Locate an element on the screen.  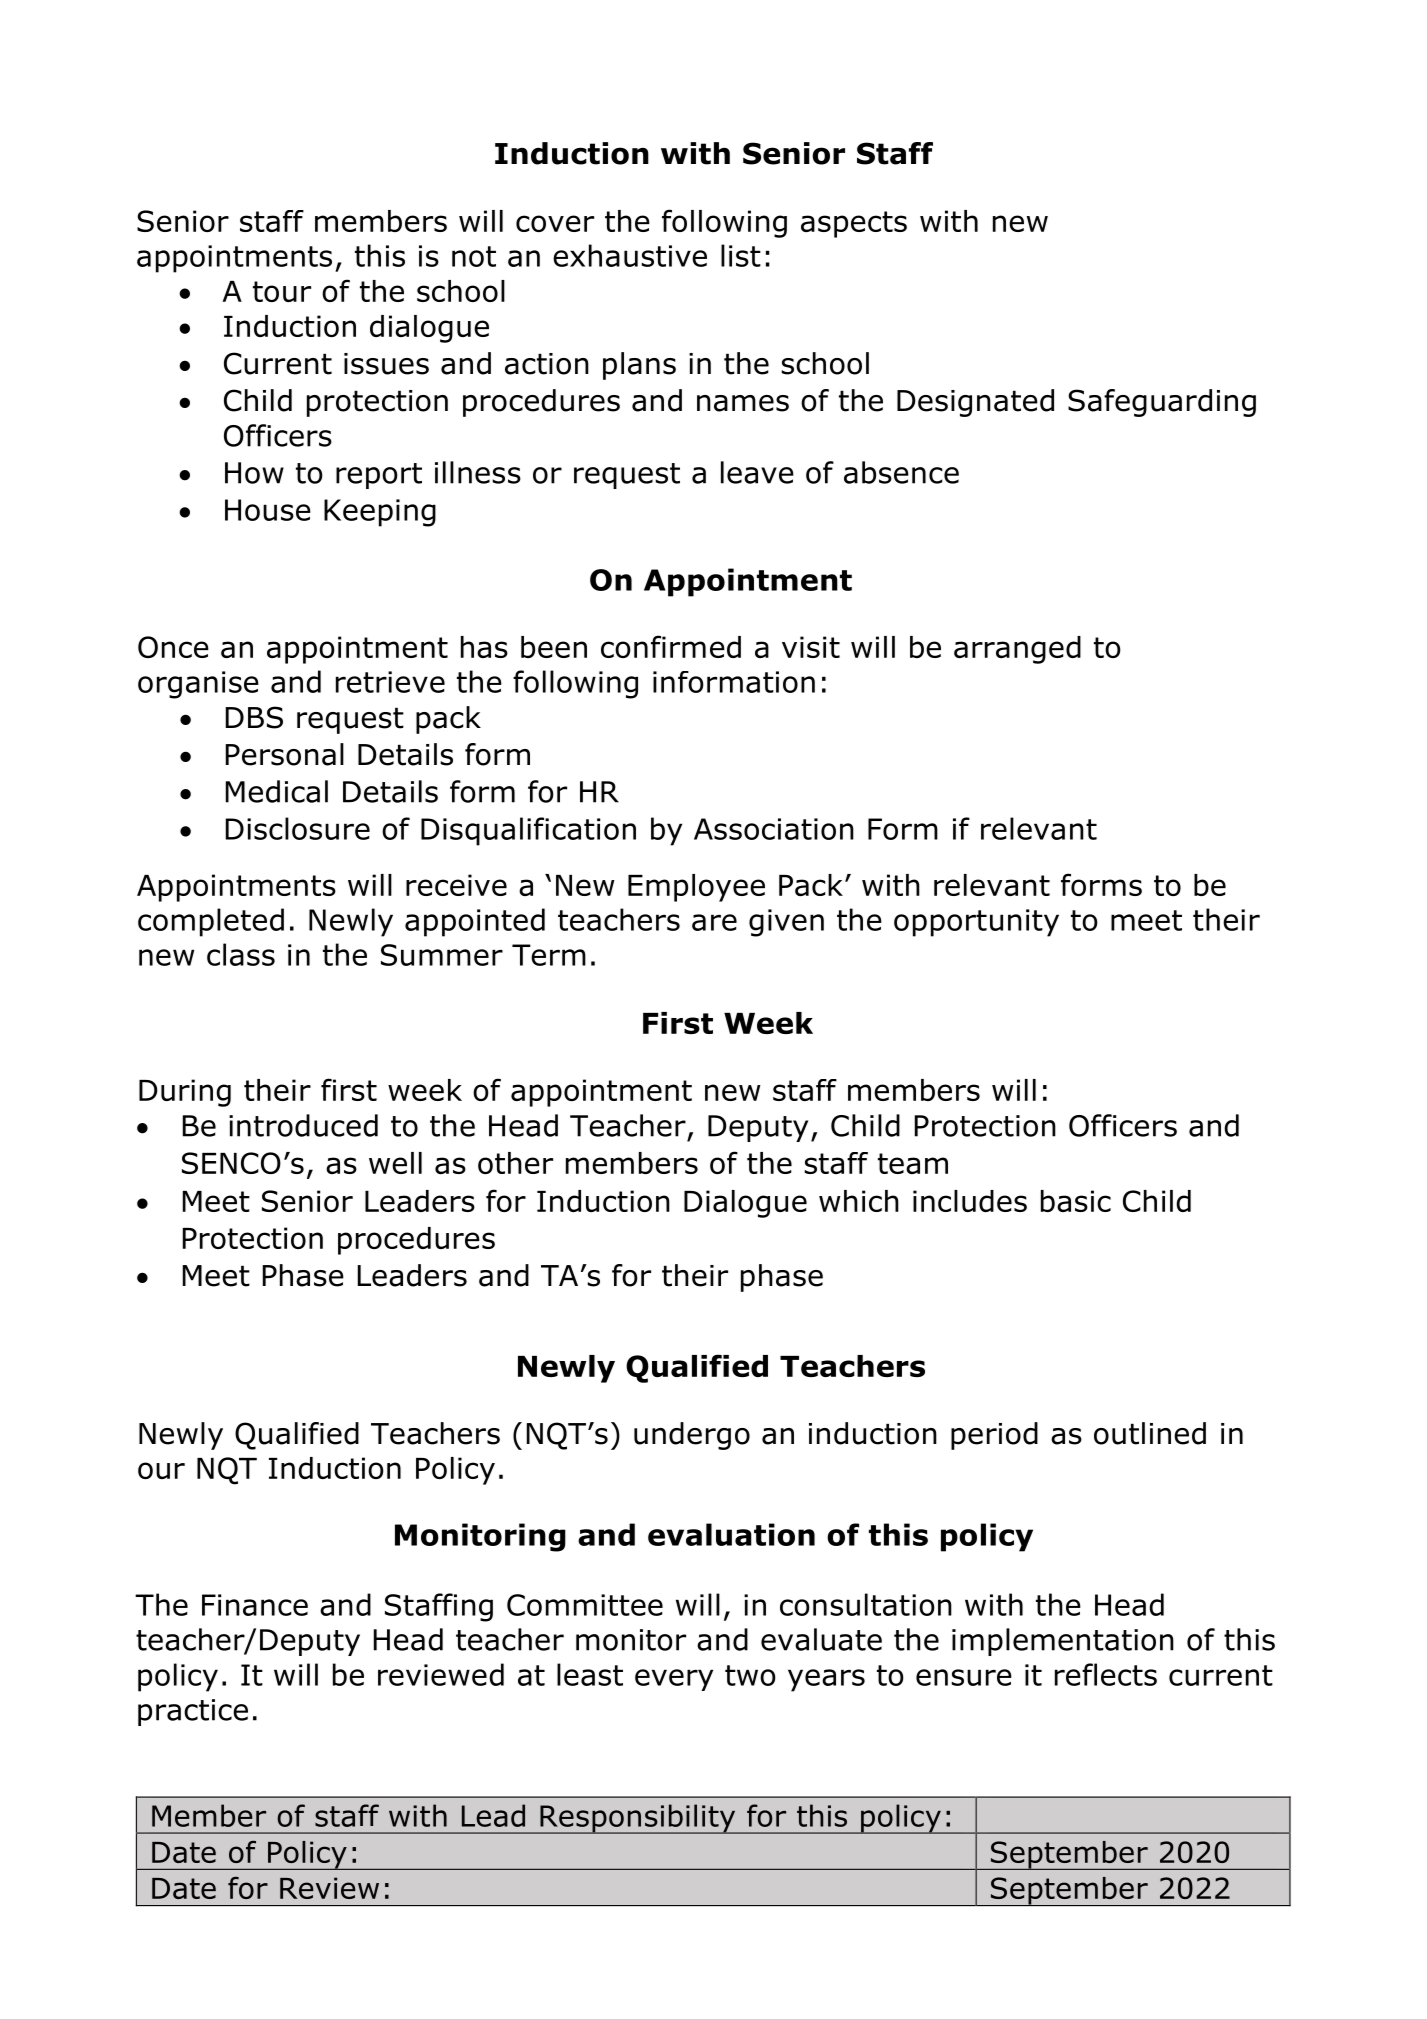
Responsibility is located at coordinates (638, 1819).
